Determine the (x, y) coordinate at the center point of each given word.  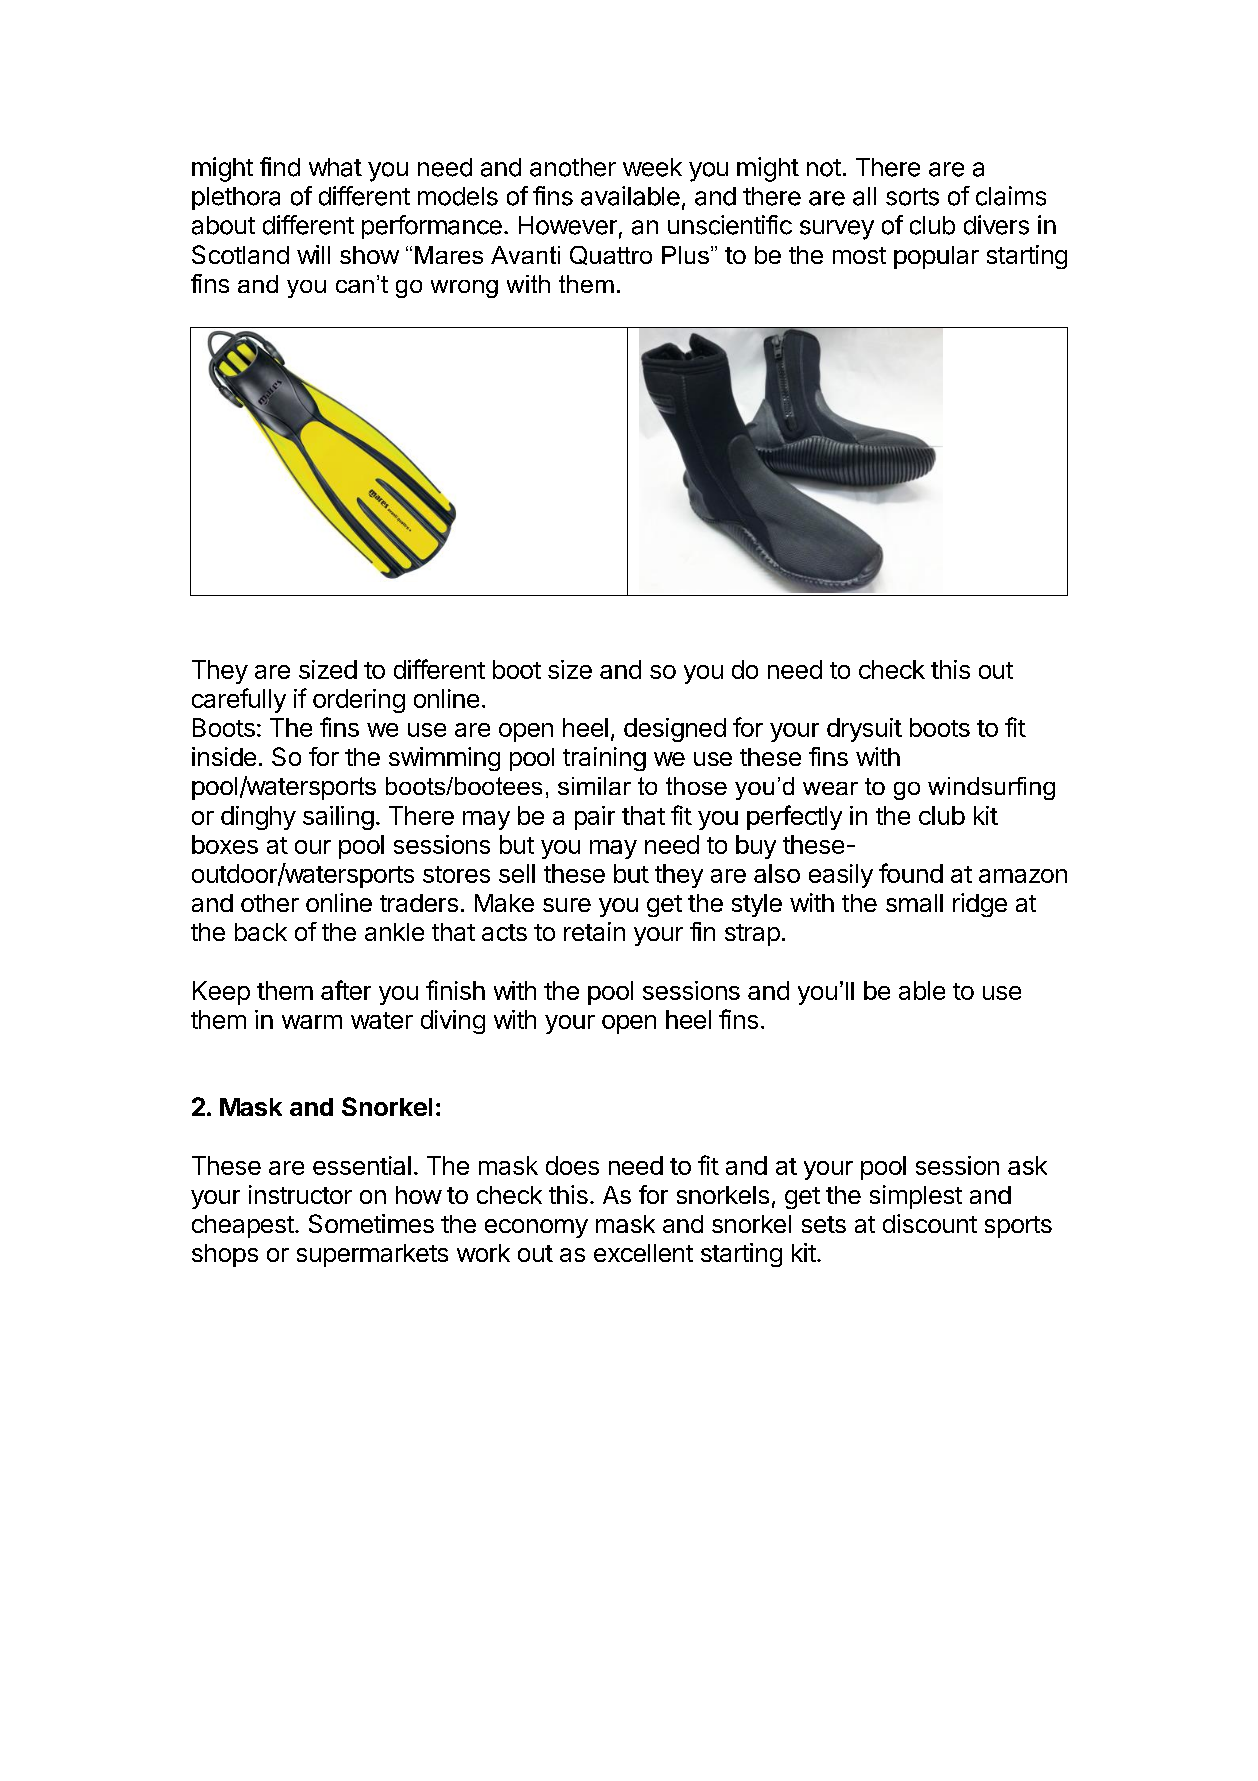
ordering (359, 701)
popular (936, 257)
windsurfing (991, 788)
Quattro (611, 255)
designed (675, 730)
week (652, 167)
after (346, 990)
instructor (300, 1194)
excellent (643, 1253)
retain (594, 931)
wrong (464, 289)
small (914, 903)
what (335, 167)
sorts (912, 197)
